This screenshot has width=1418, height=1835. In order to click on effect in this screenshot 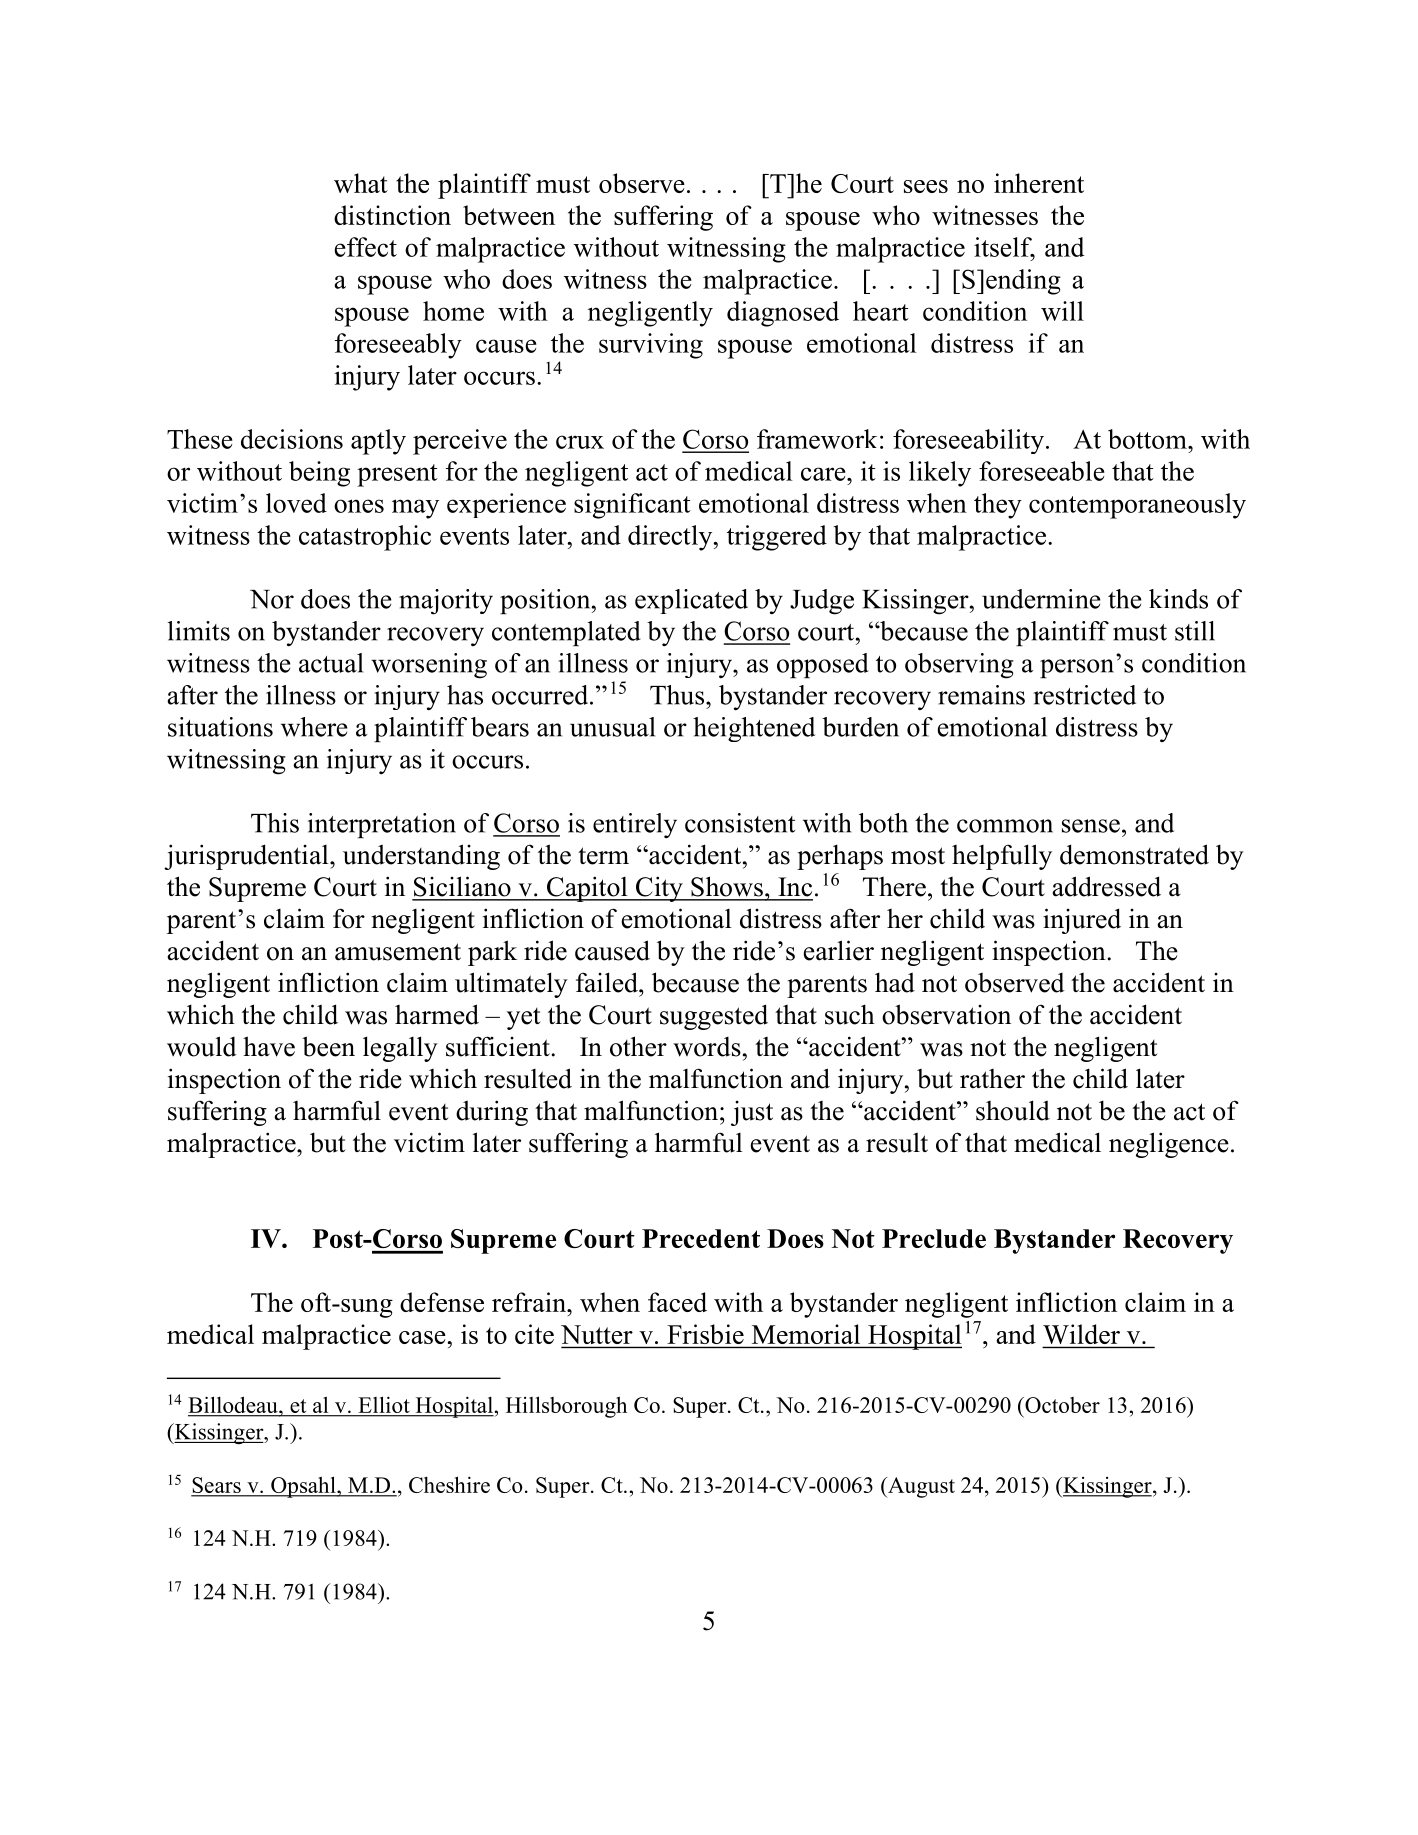, I will do `click(365, 247)`.
